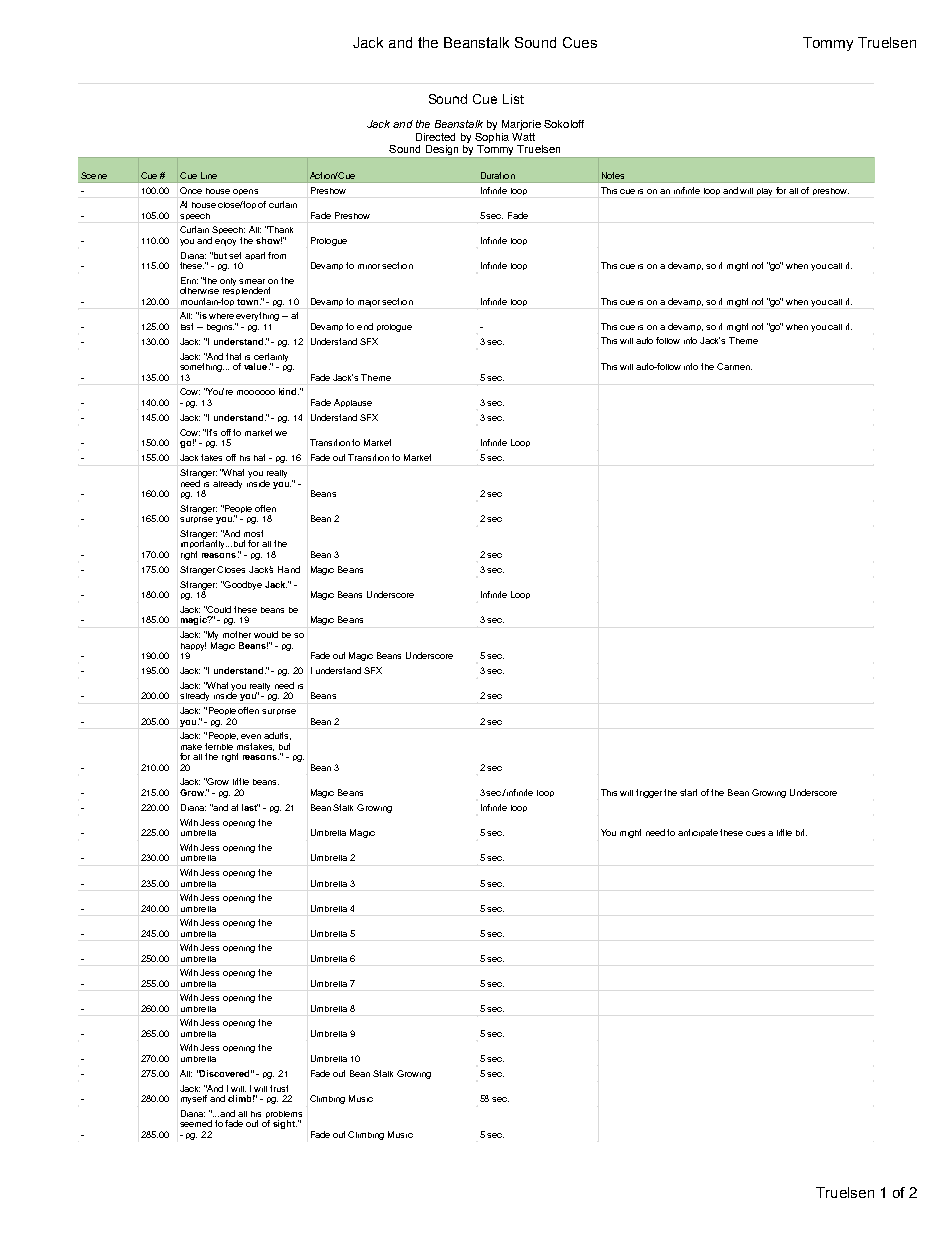 The image size is (952, 1233). What do you see at coordinates (194, 1099) in the image?
I see `myself` at bounding box center [194, 1099].
